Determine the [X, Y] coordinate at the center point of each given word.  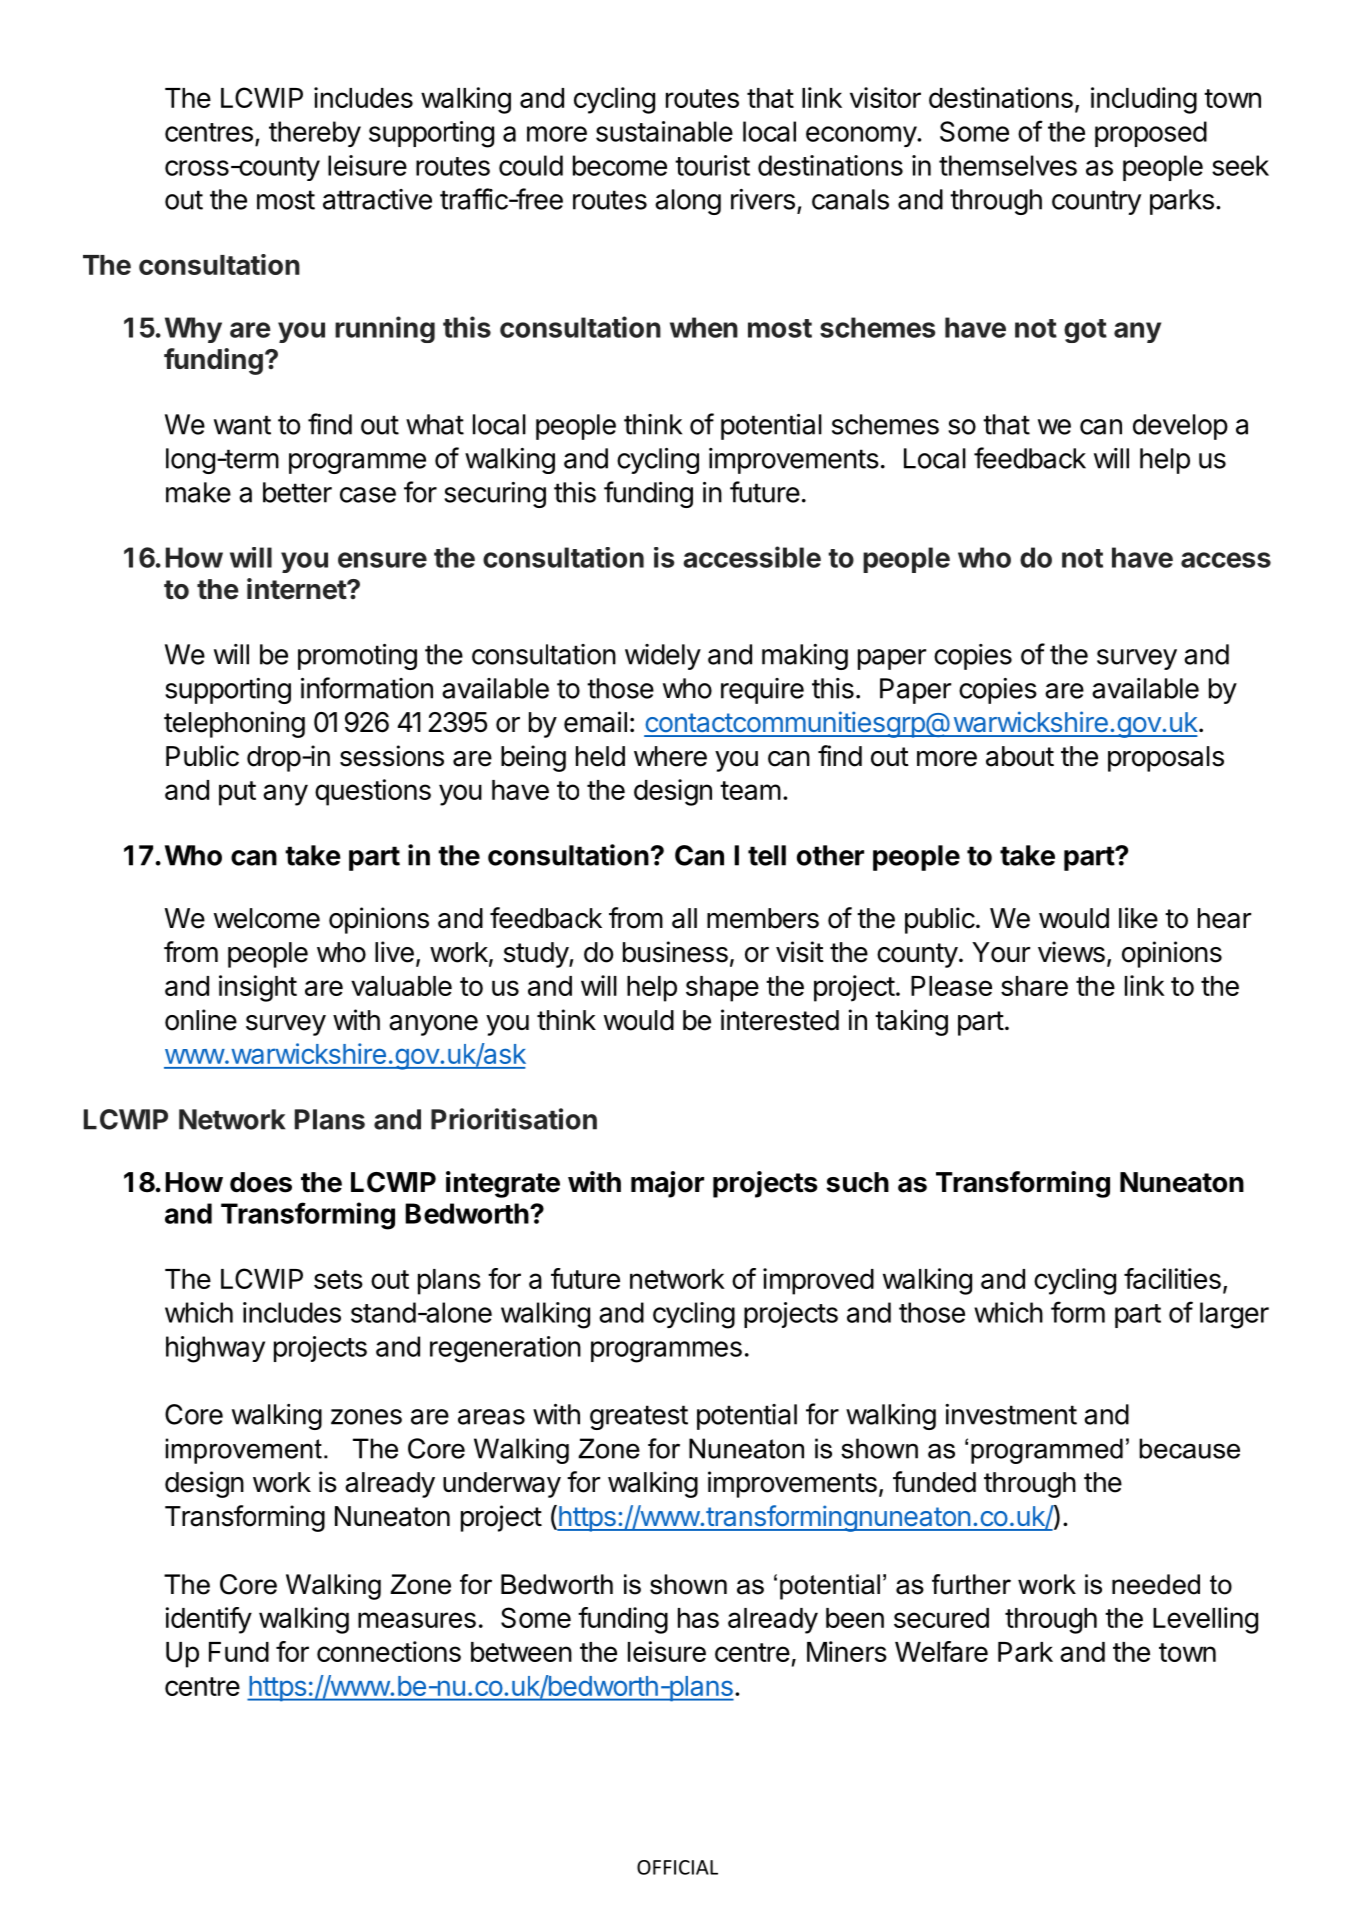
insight [258, 988]
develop [1180, 427]
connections [389, 1651]
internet [297, 589]
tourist [712, 165]
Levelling [1205, 1620]
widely [663, 657]
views [1071, 952]
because [1189, 1448]
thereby [315, 134]
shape [722, 989]
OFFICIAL [677, 1867]
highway [215, 1349]
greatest [639, 1417]
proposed [1151, 134]
